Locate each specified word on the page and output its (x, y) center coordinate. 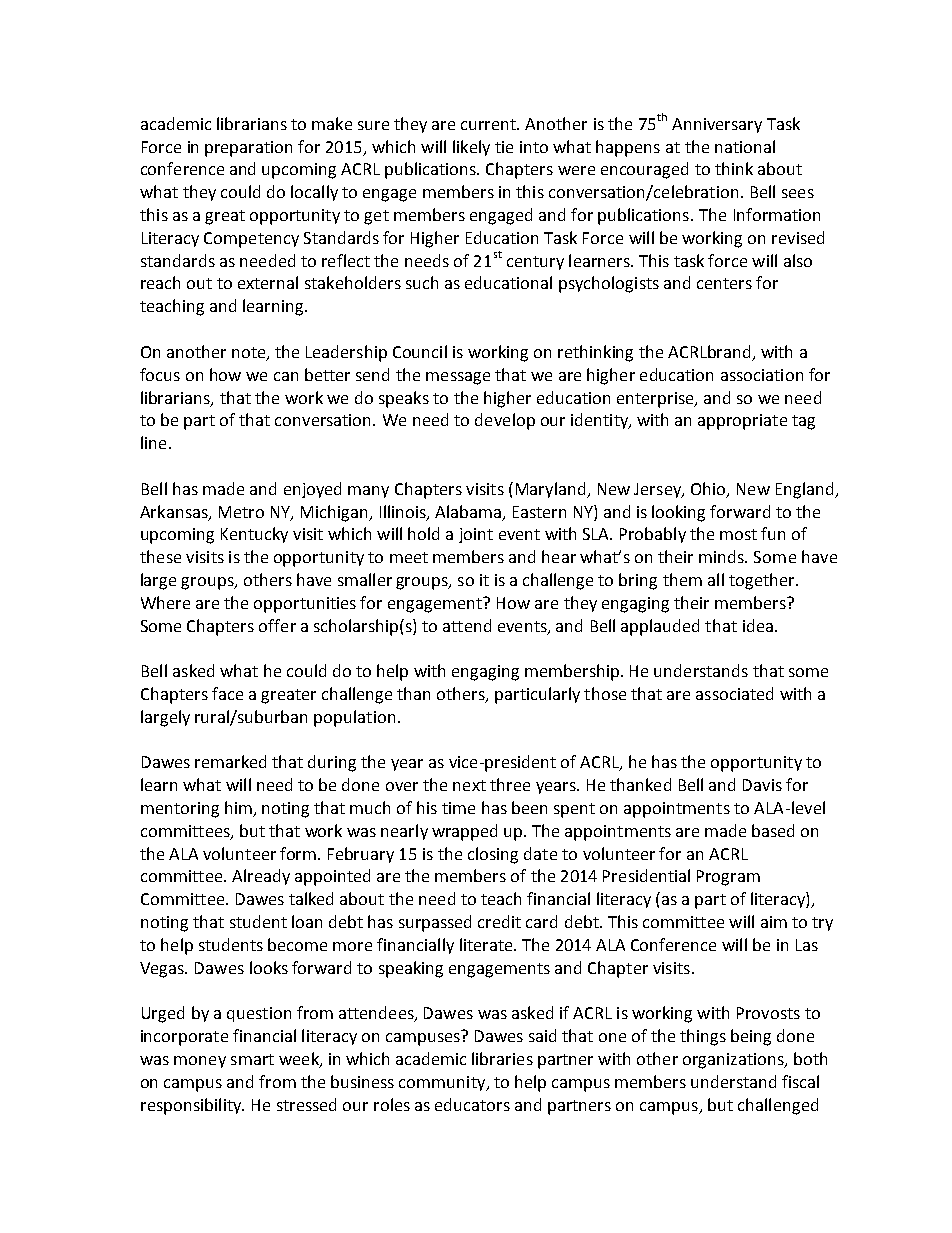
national (745, 146)
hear (559, 556)
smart (252, 1059)
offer (277, 625)
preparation (248, 149)
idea (758, 625)
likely (471, 148)
